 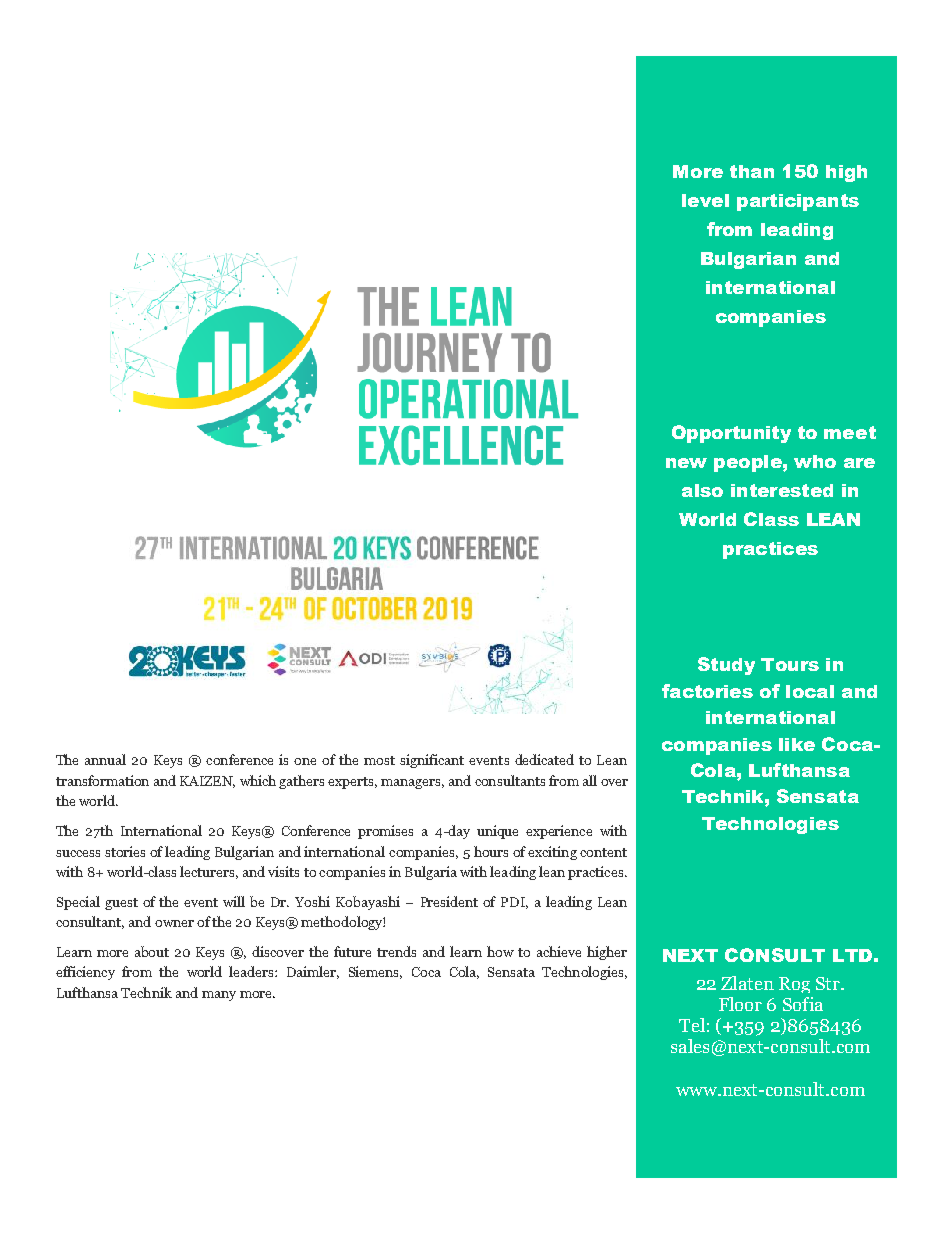 I want to click on Opportunity, so click(x=731, y=434).
